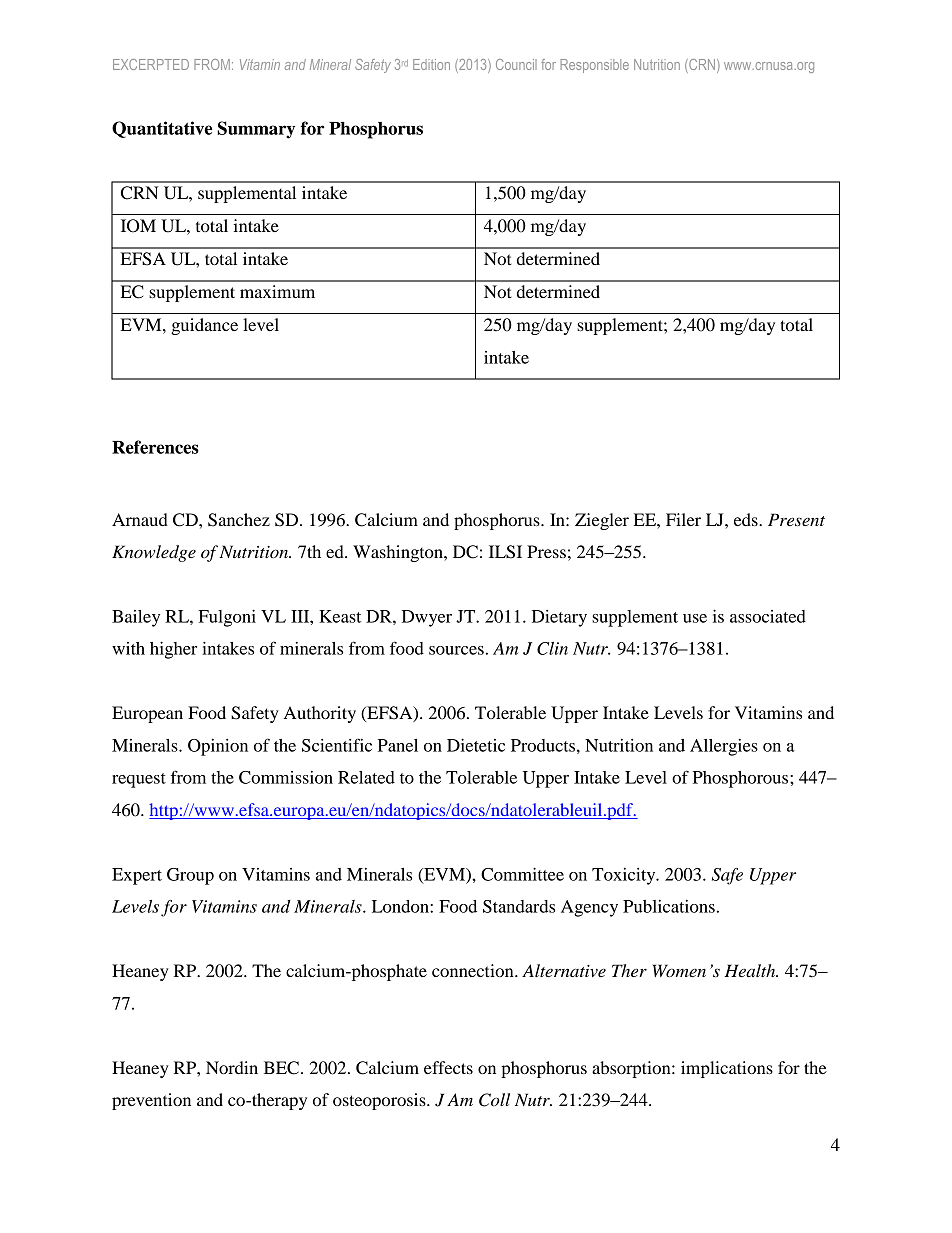 This page has width=952, height=1233. Describe the element at coordinates (151, 1101) in the page. I see `prevention` at that location.
